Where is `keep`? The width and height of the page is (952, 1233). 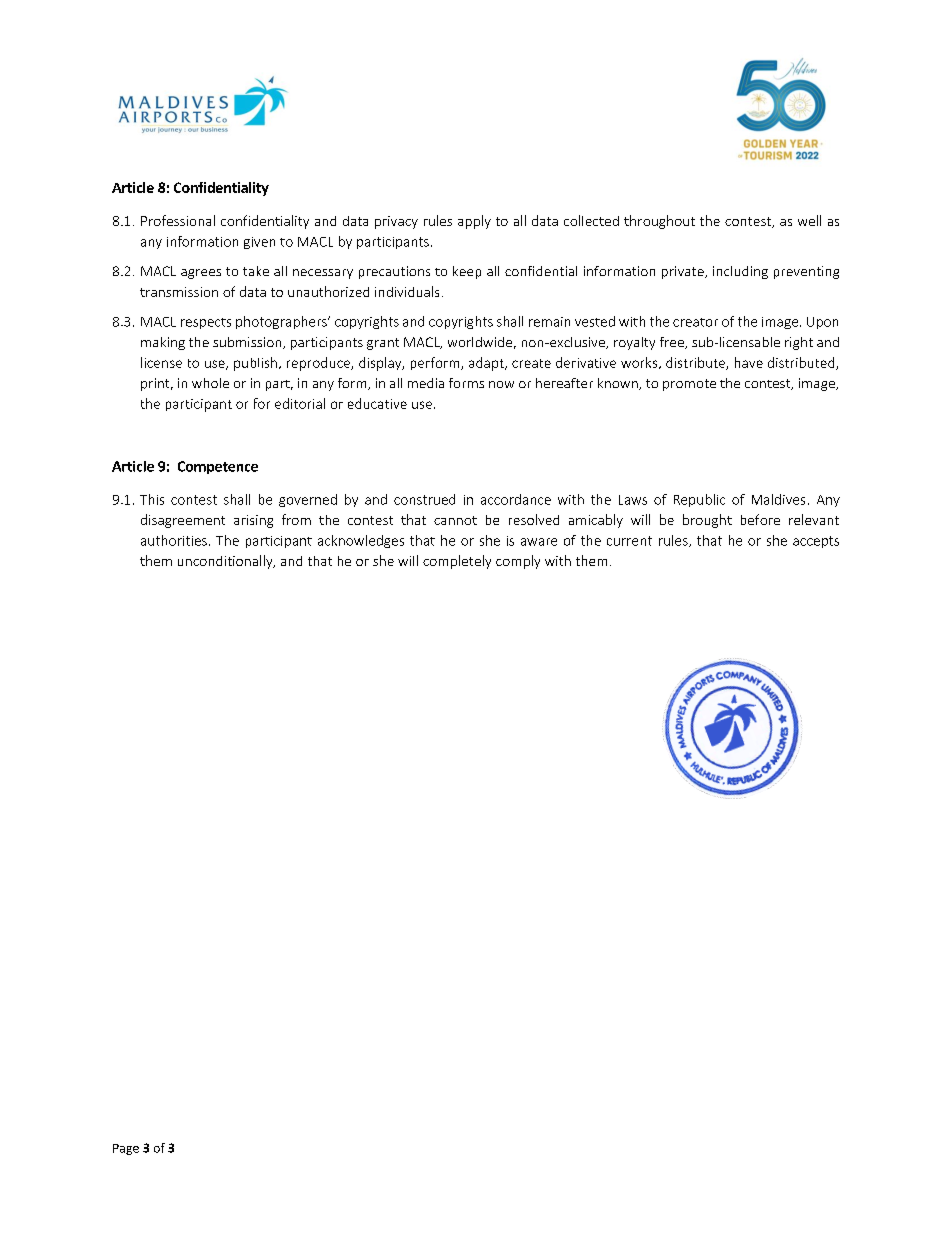
keep is located at coordinates (467, 272).
